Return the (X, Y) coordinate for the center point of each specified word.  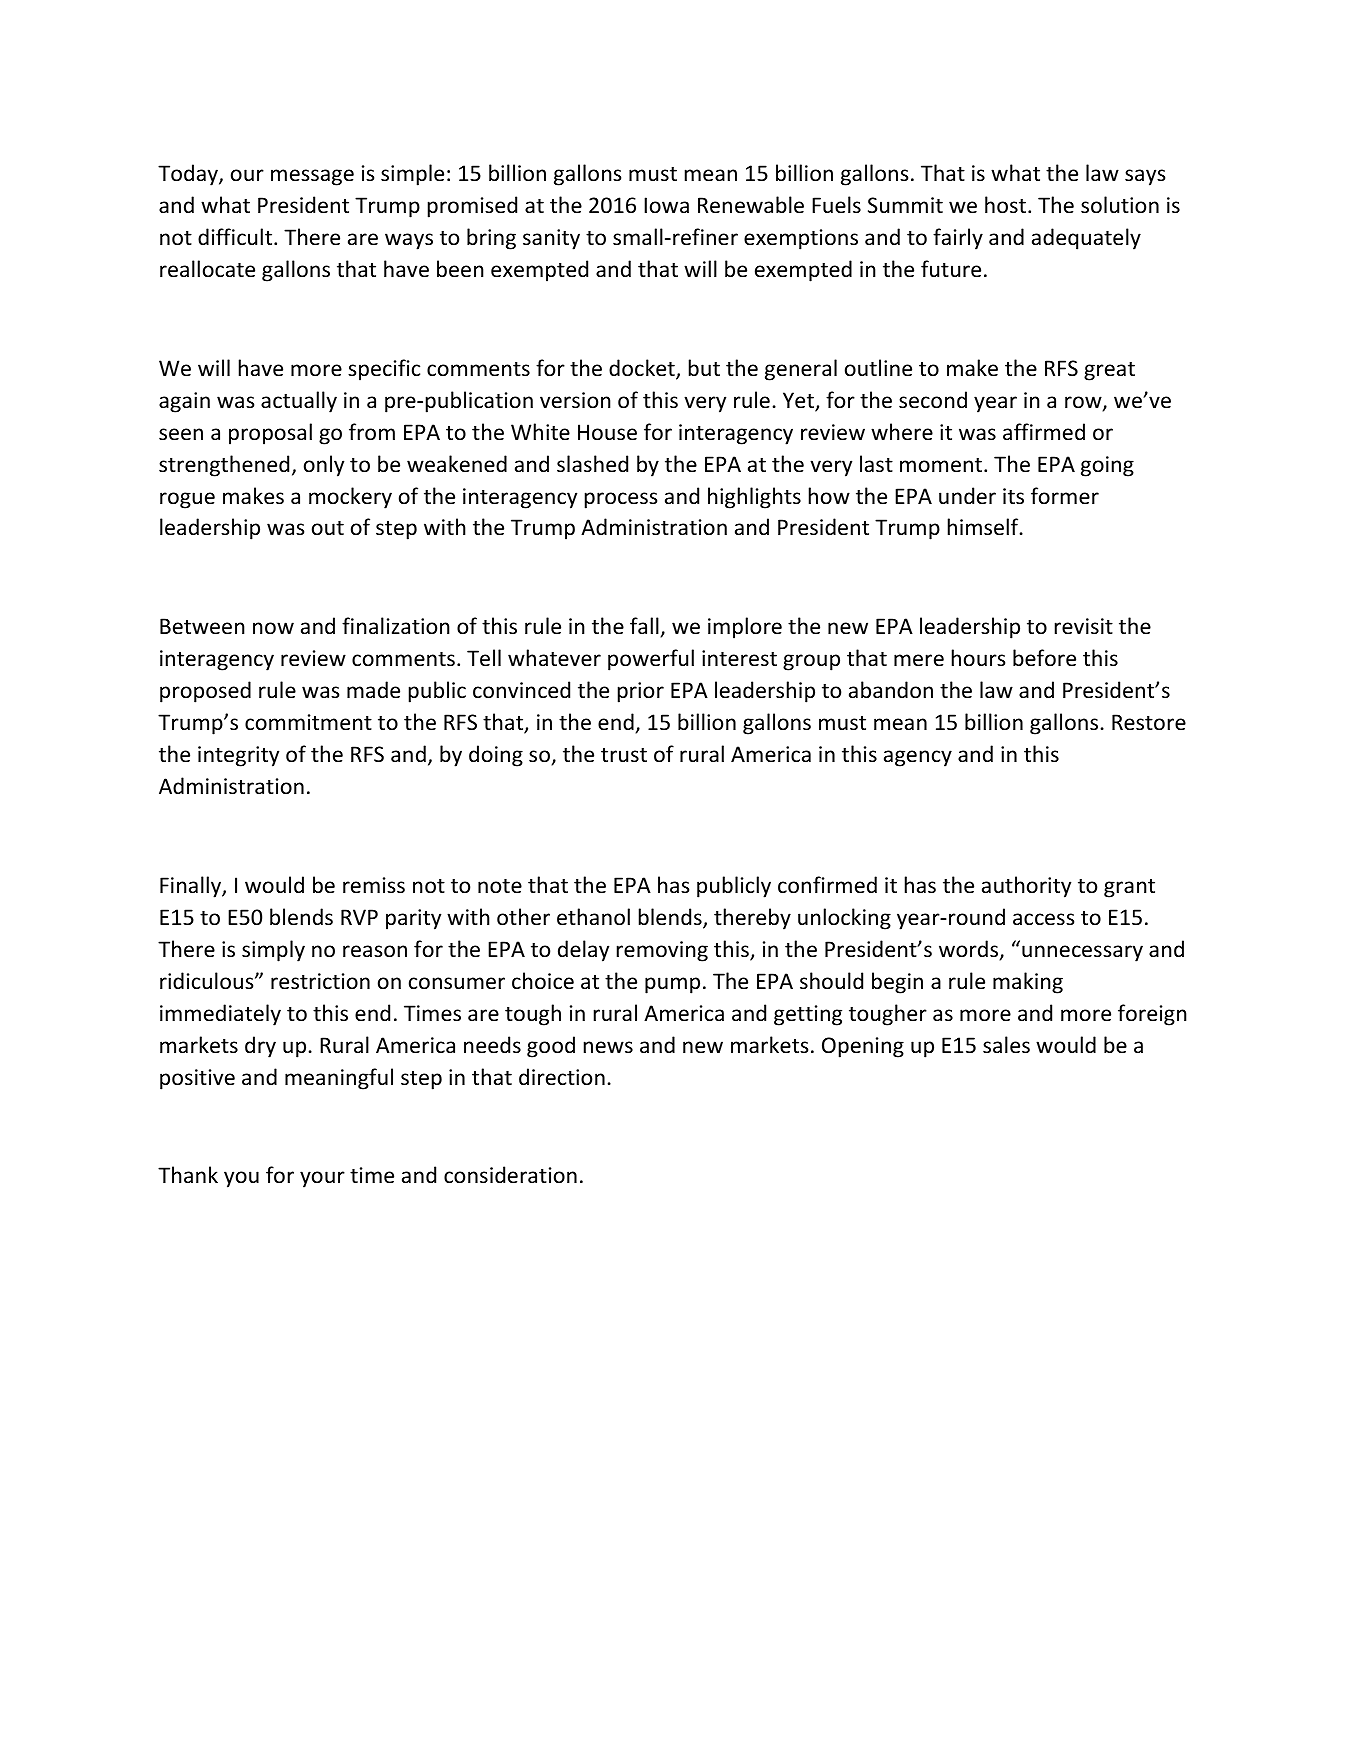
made (373, 690)
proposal (270, 434)
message (312, 177)
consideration (510, 1175)
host (1005, 205)
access (1043, 919)
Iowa (666, 205)
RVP (359, 917)
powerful (651, 660)
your (322, 1179)
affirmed (1044, 432)
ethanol (593, 917)
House (607, 432)
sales (1006, 1045)
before (1044, 658)
